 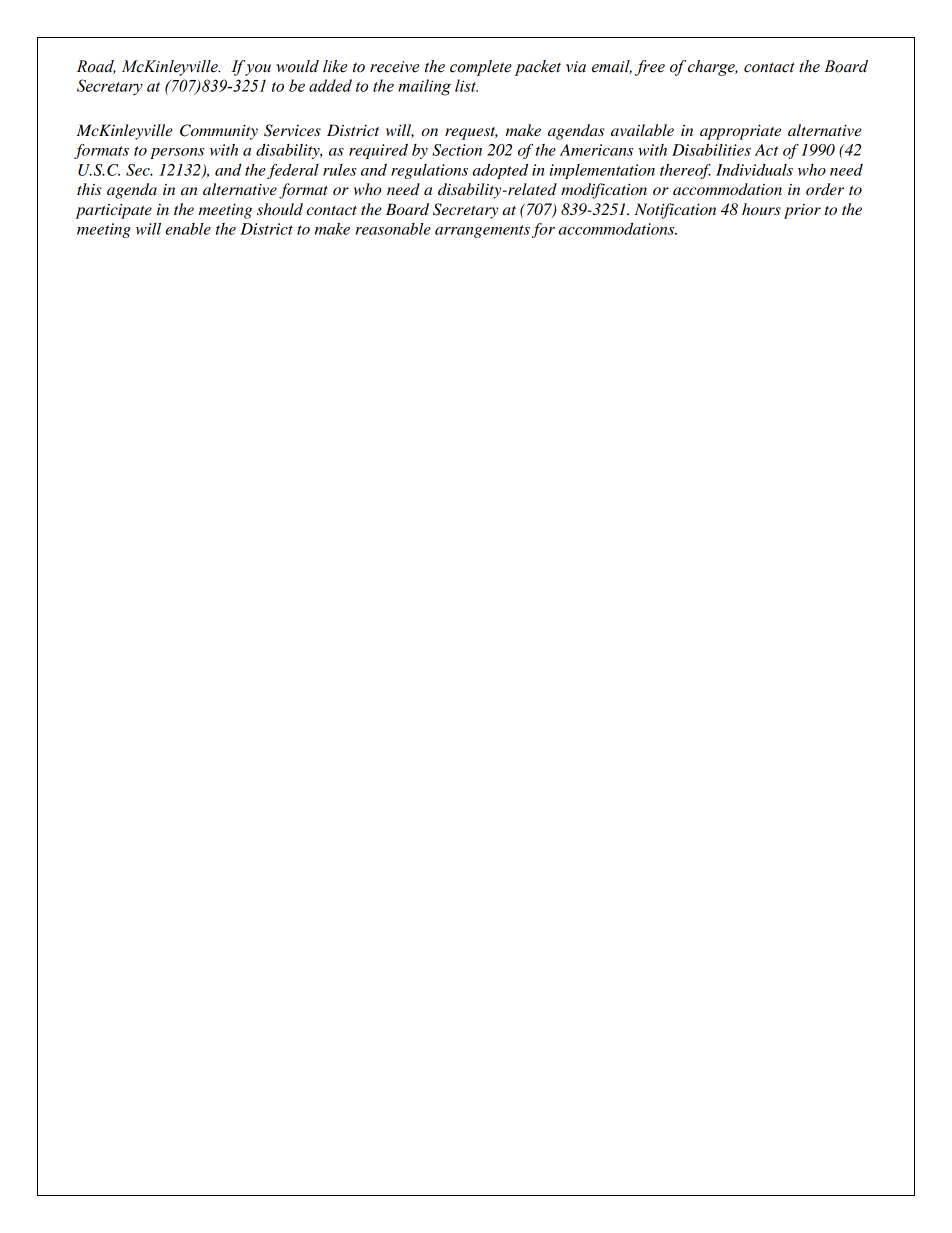 I want to click on this, so click(x=89, y=189).
